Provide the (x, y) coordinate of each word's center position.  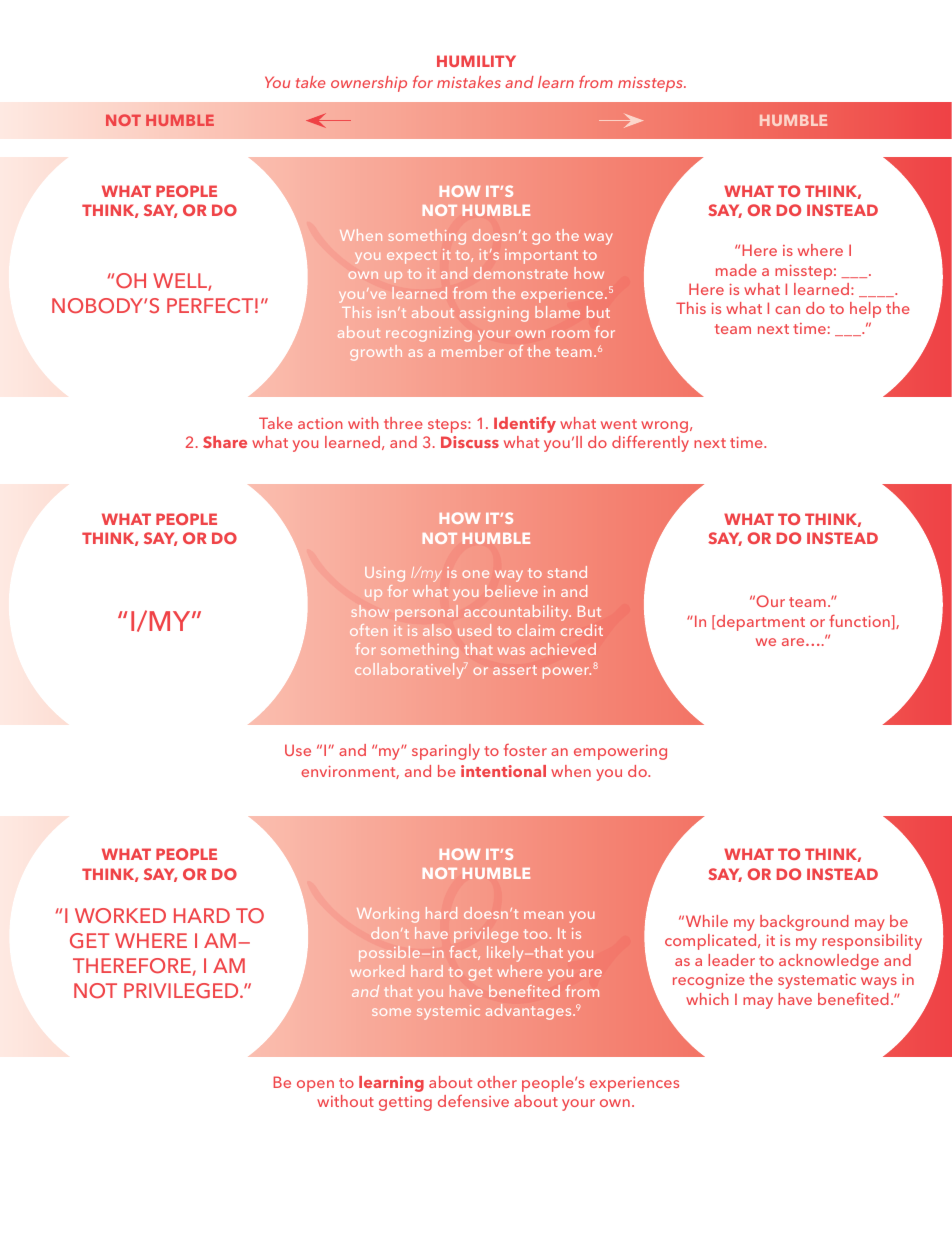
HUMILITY (476, 61)
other (497, 1082)
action (320, 423)
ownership (369, 84)
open (315, 1086)
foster (525, 750)
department (759, 623)
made (736, 270)
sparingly (446, 752)
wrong (664, 427)
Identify (525, 424)
